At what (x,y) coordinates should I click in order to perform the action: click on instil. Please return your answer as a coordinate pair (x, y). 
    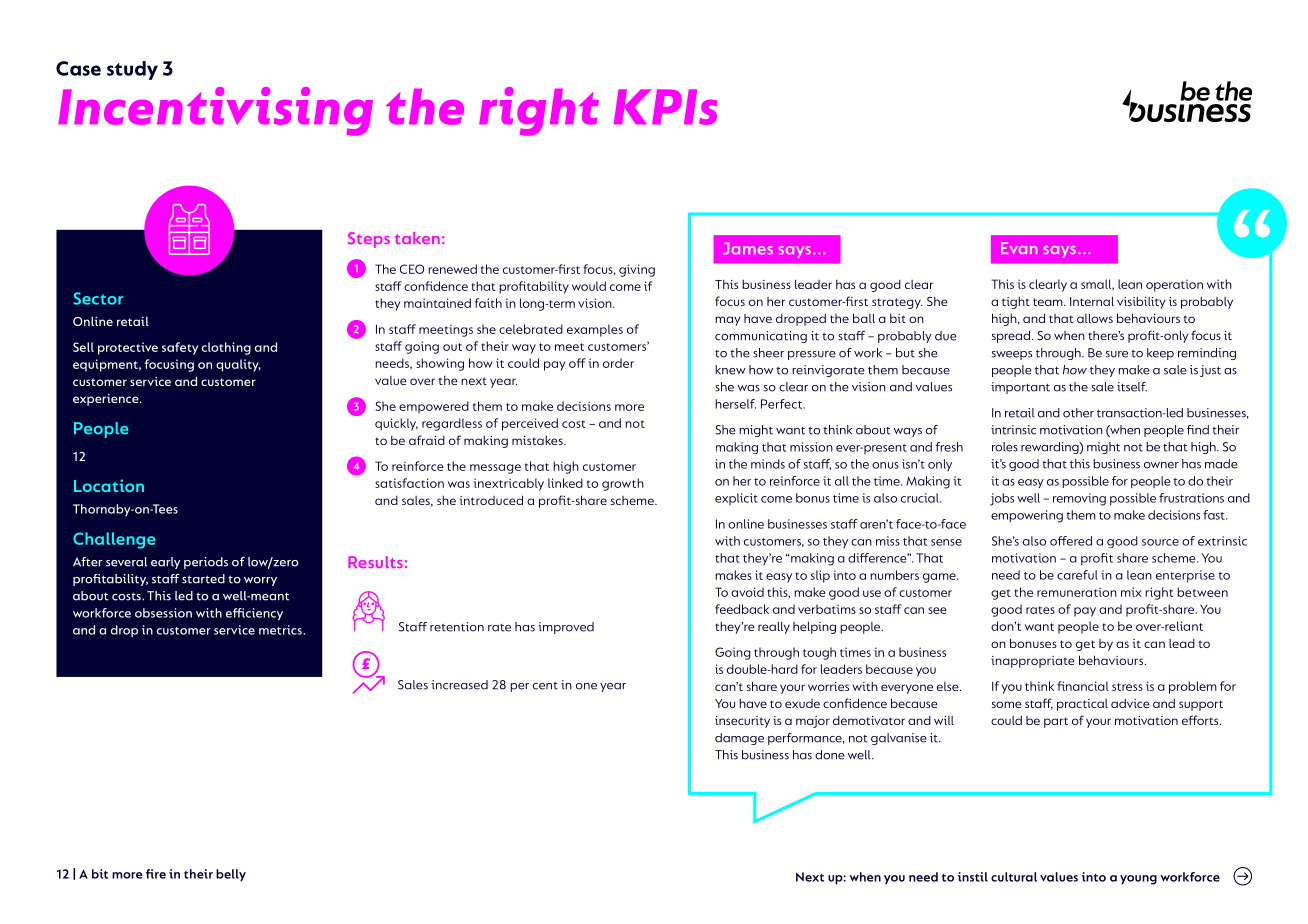
    Looking at the image, I should click on (973, 877).
